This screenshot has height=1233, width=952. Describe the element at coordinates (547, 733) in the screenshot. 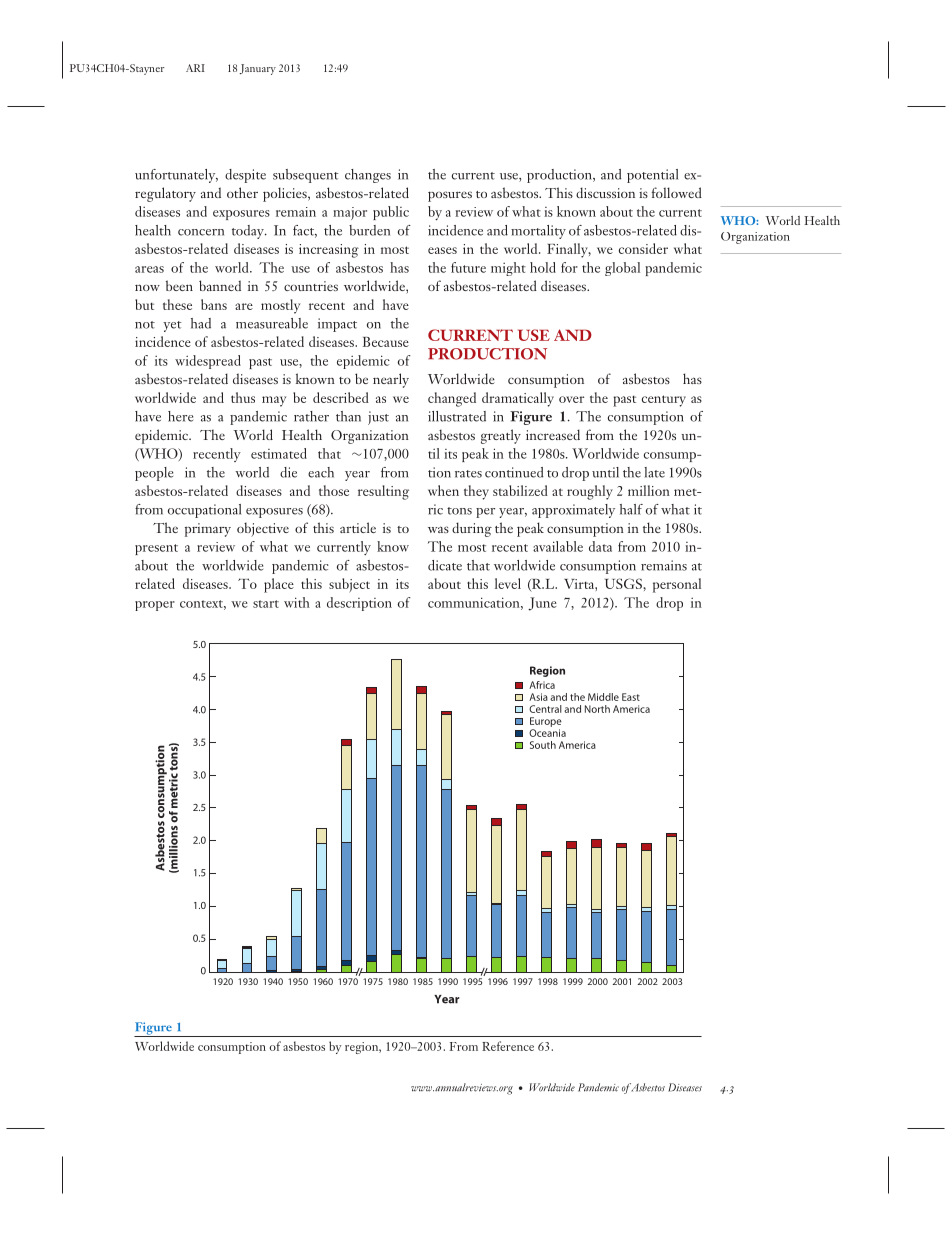

I see `Oceania` at that location.
